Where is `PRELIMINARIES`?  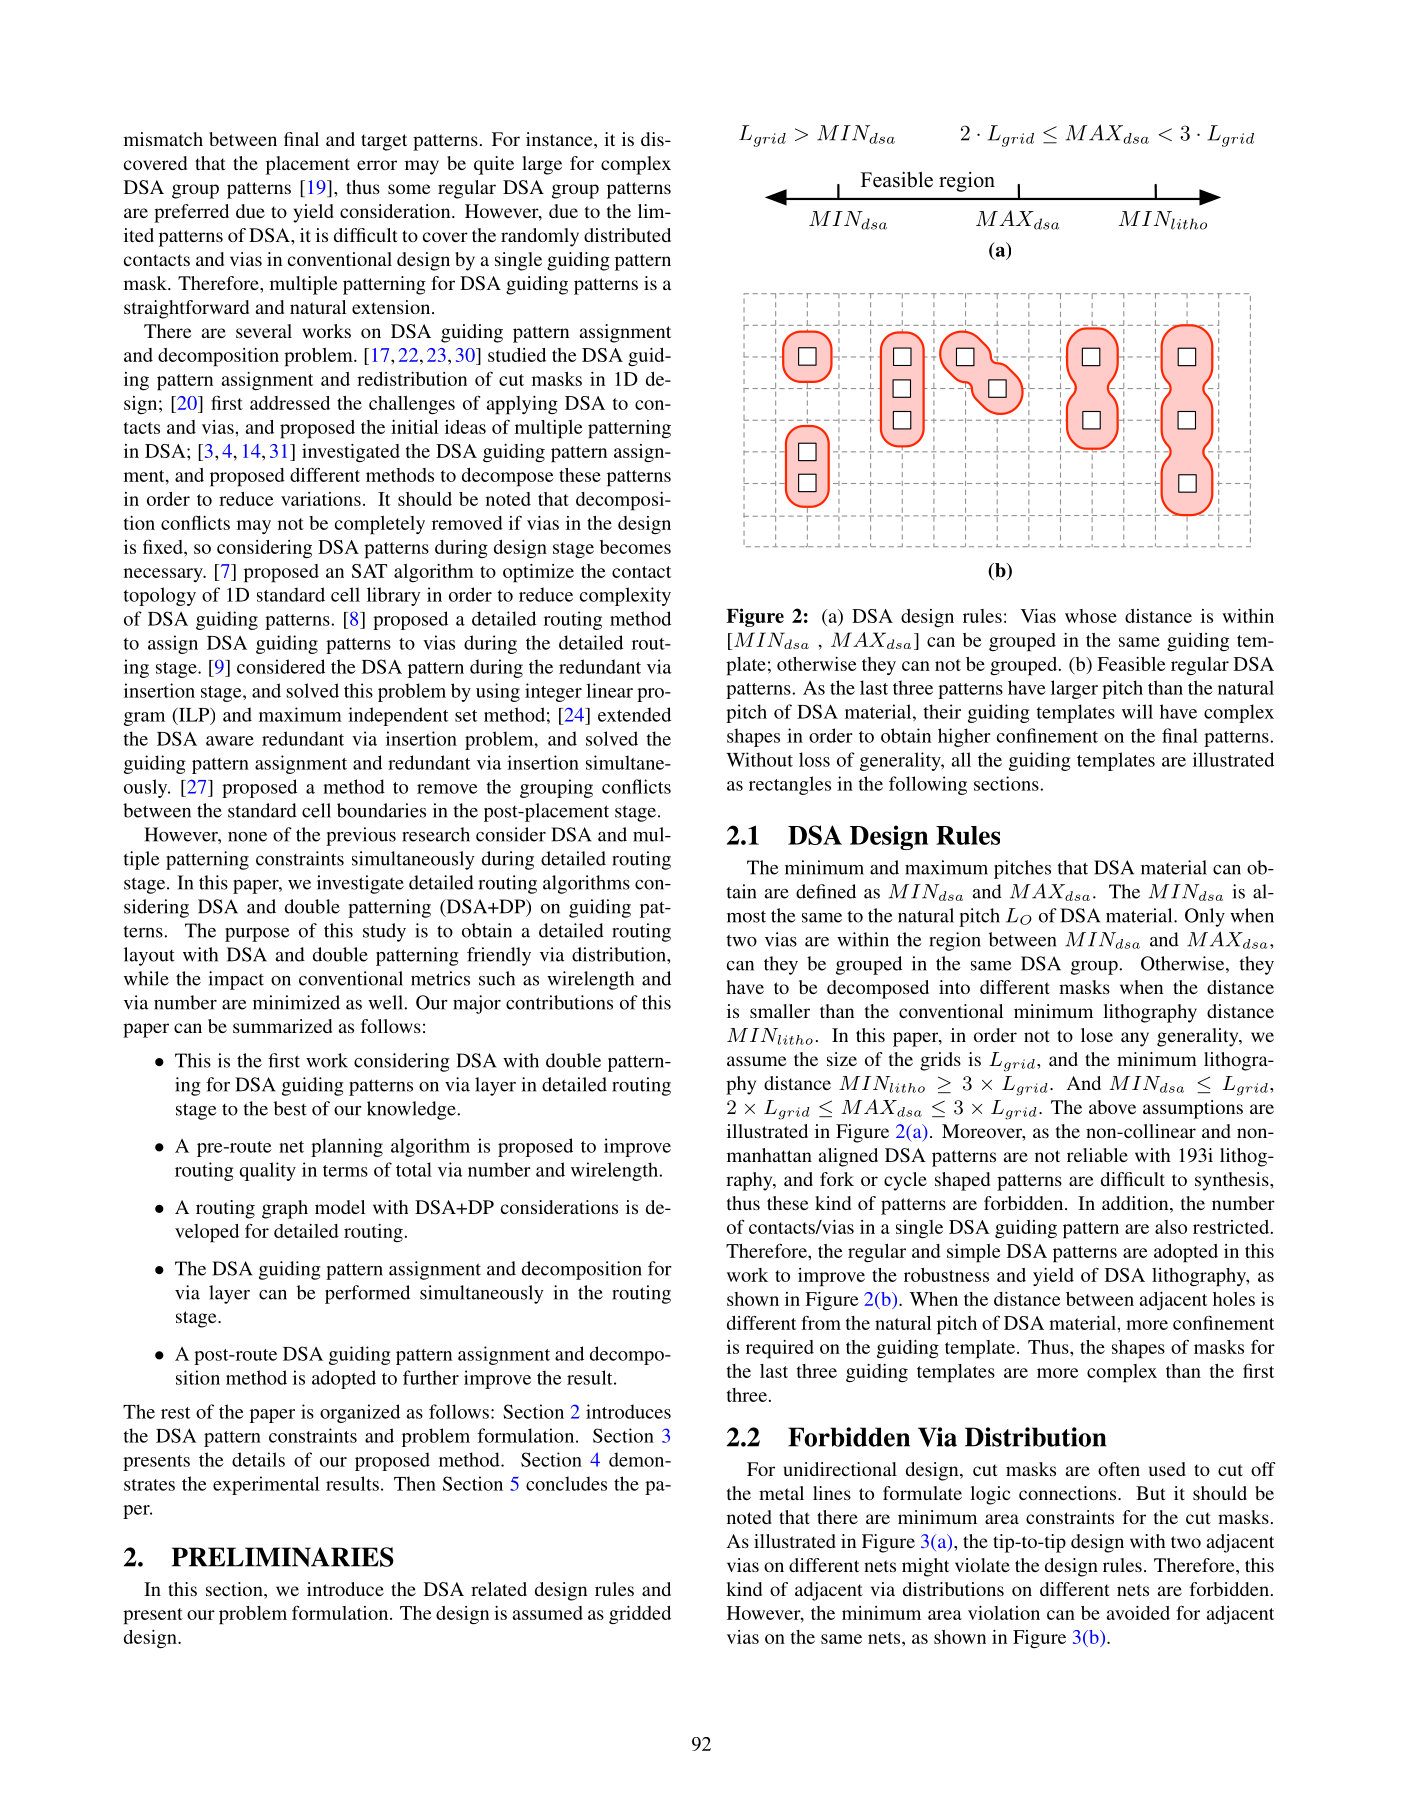
PRELIMINARIES is located at coordinates (283, 1557).
